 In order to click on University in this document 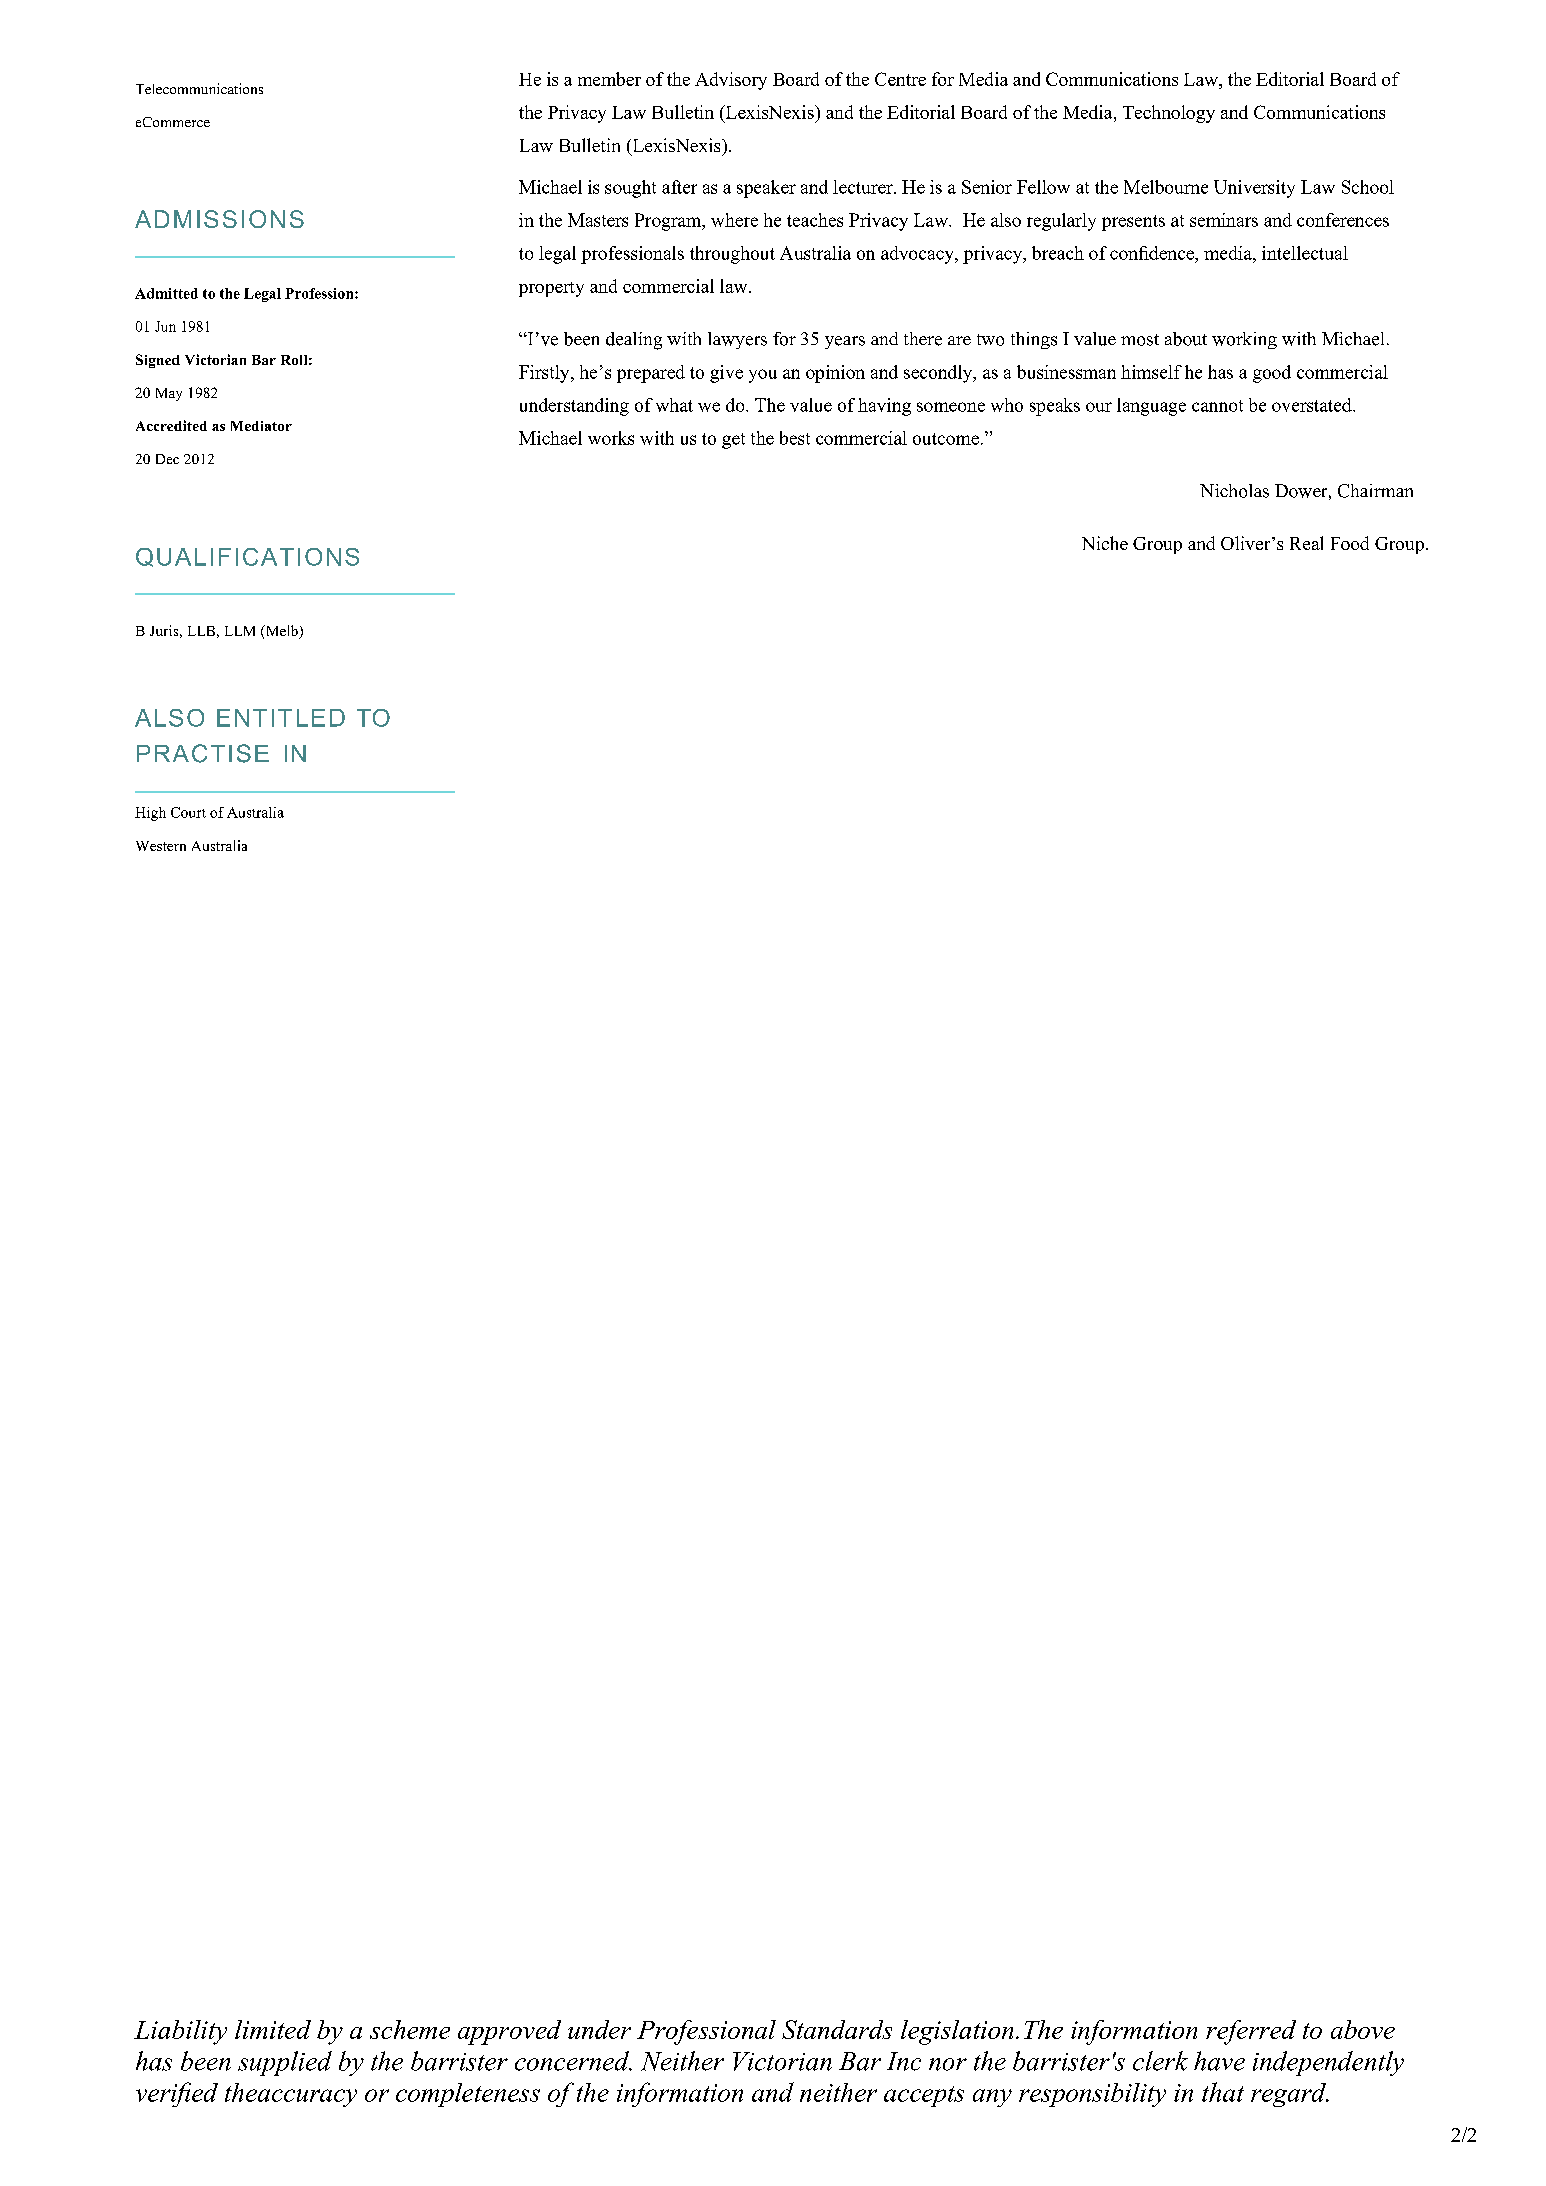, I will do `click(1254, 189)`.
